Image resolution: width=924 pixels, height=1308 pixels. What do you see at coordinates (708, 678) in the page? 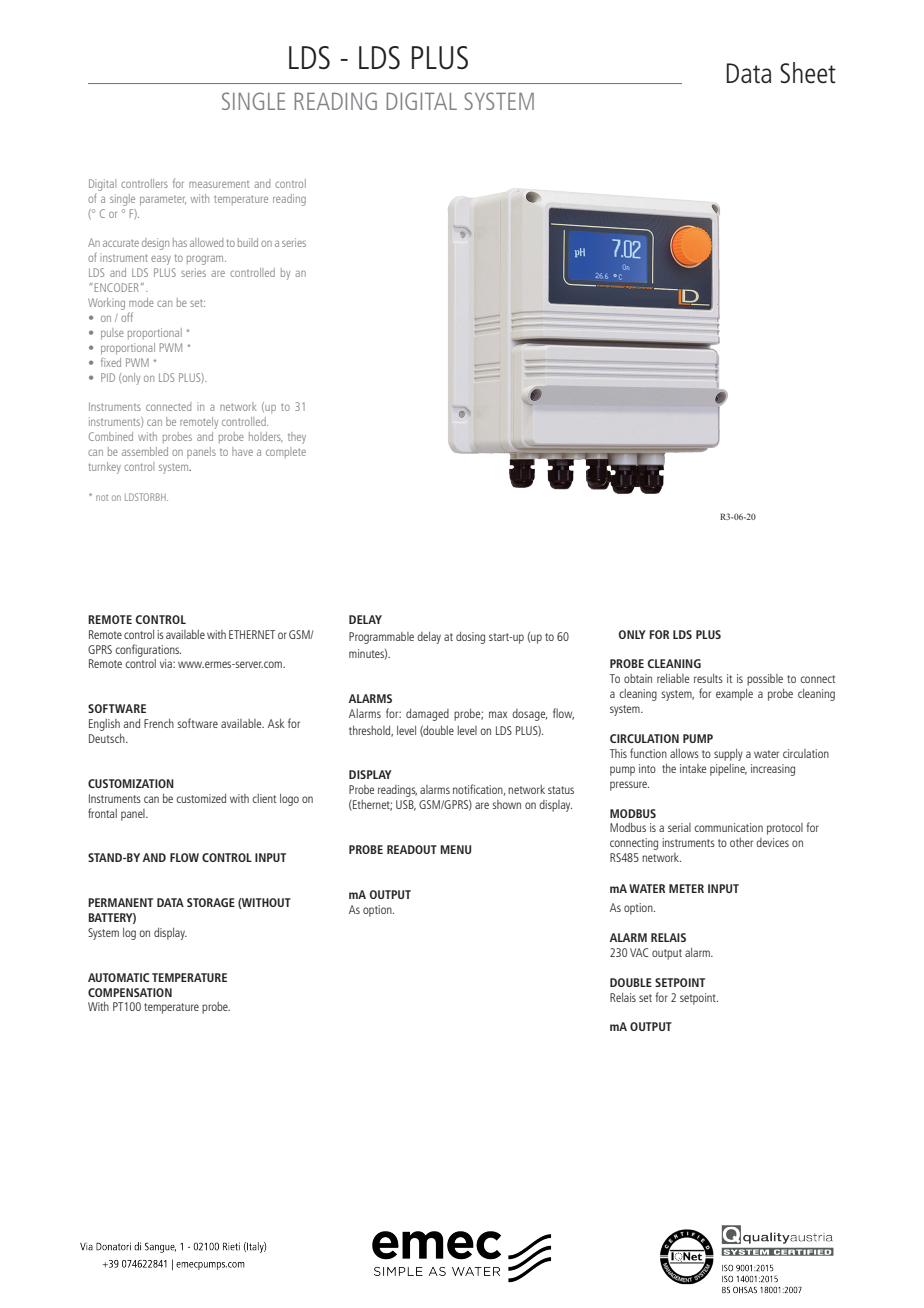
I see `results` at bounding box center [708, 678].
